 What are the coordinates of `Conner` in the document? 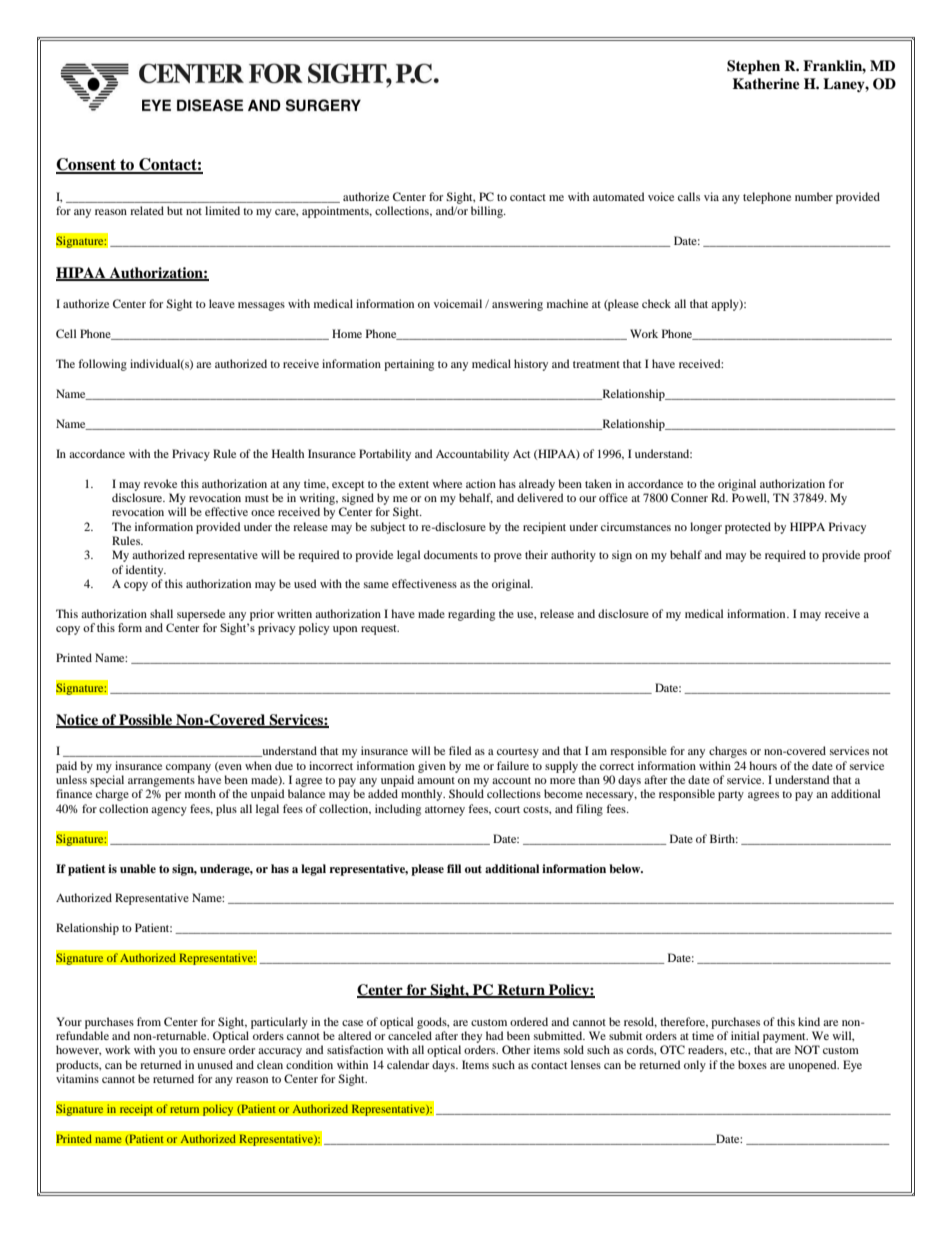 It's located at (689, 497).
